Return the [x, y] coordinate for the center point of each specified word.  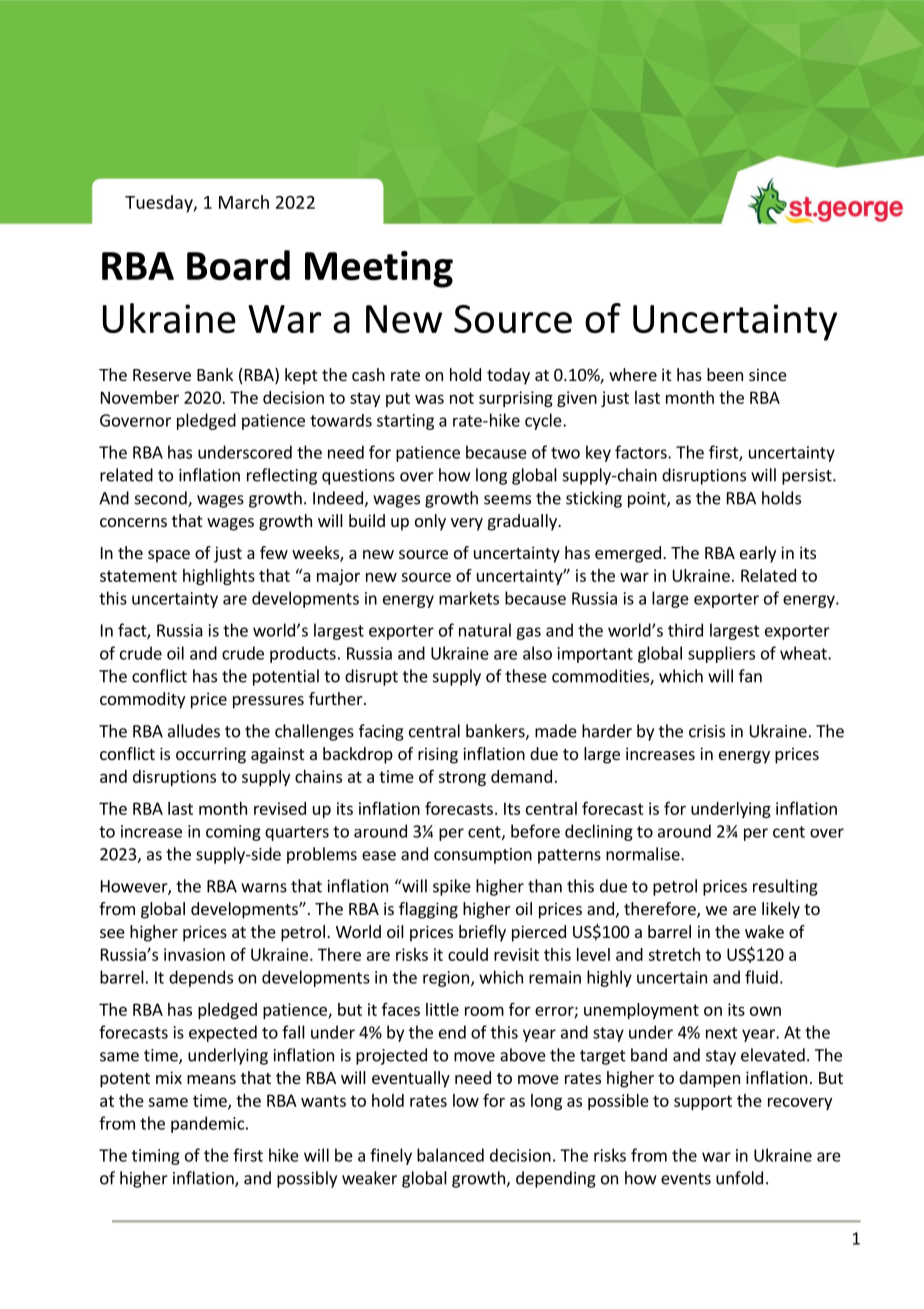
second [162, 499]
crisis [707, 731]
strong [462, 778]
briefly [482, 933]
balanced [450, 1155]
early [758, 554]
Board [238, 265]
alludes [194, 731]
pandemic [207, 1124]
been [725, 374]
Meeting [379, 269]
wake [764, 931]
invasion [194, 954]
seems [507, 500]
